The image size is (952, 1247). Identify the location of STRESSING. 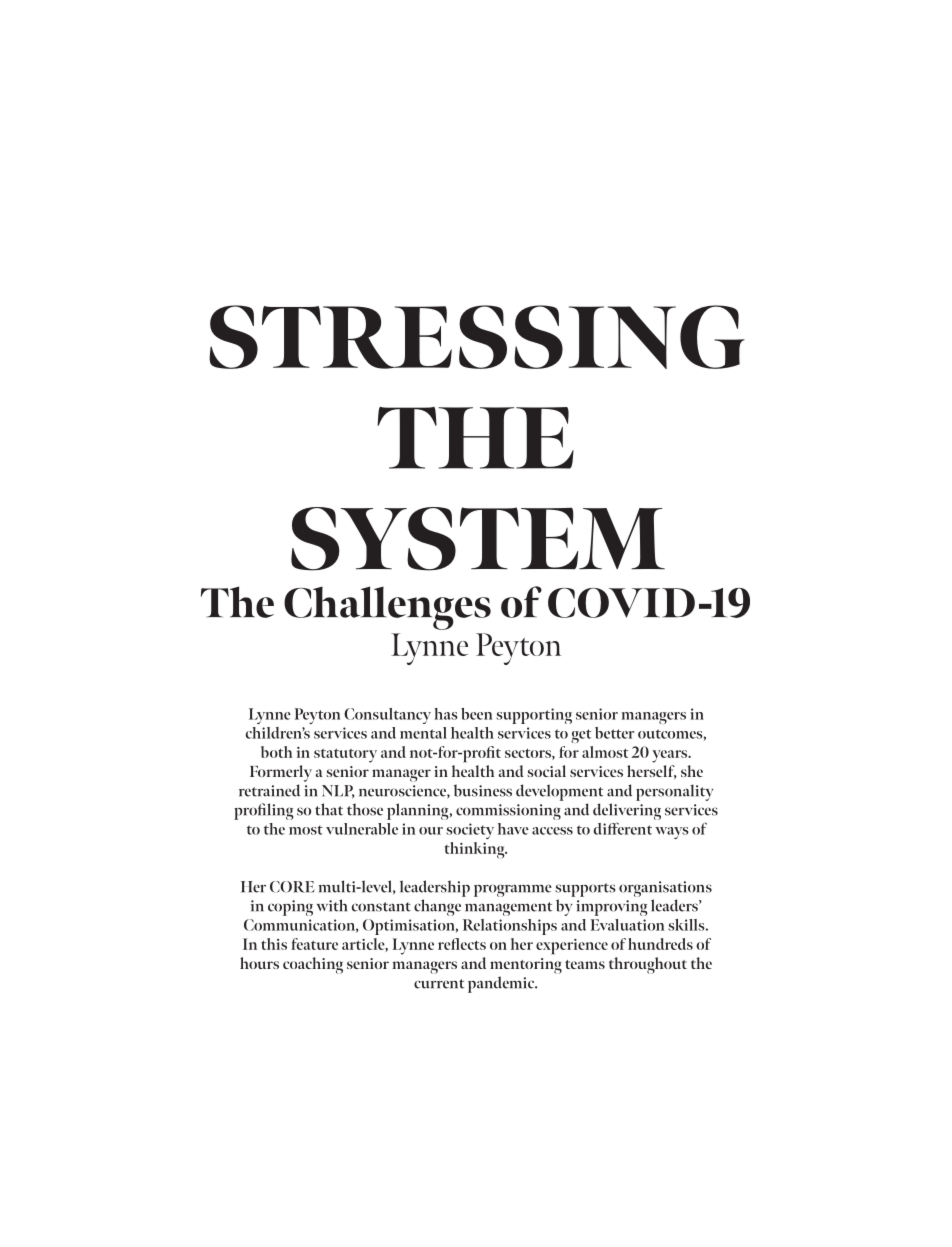
(477, 337).
